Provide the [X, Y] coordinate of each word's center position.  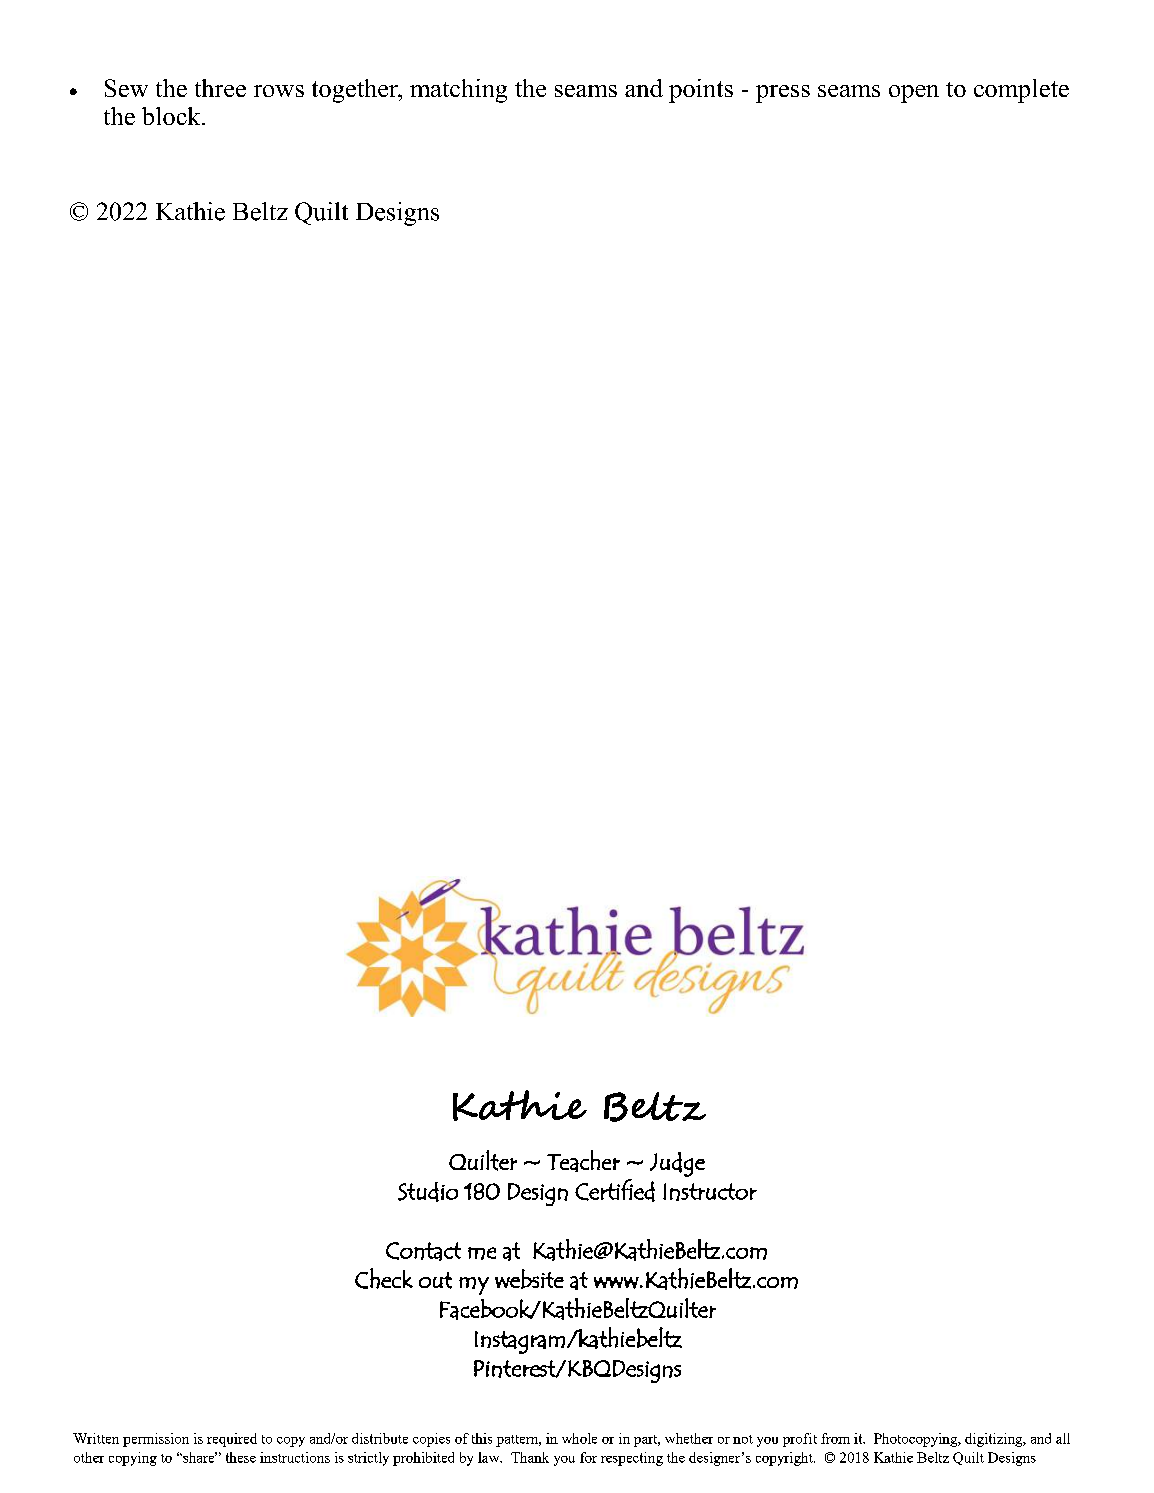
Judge [677, 1164]
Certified [615, 1190]
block [172, 116]
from [835, 1438]
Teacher [583, 1161]
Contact [423, 1251]
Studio [428, 1192]
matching [458, 91]
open [914, 94]
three [220, 88]
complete [1021, 91]
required [232, 1440]
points [701, 91]
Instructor [710, 1192]
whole [579, 1438]
